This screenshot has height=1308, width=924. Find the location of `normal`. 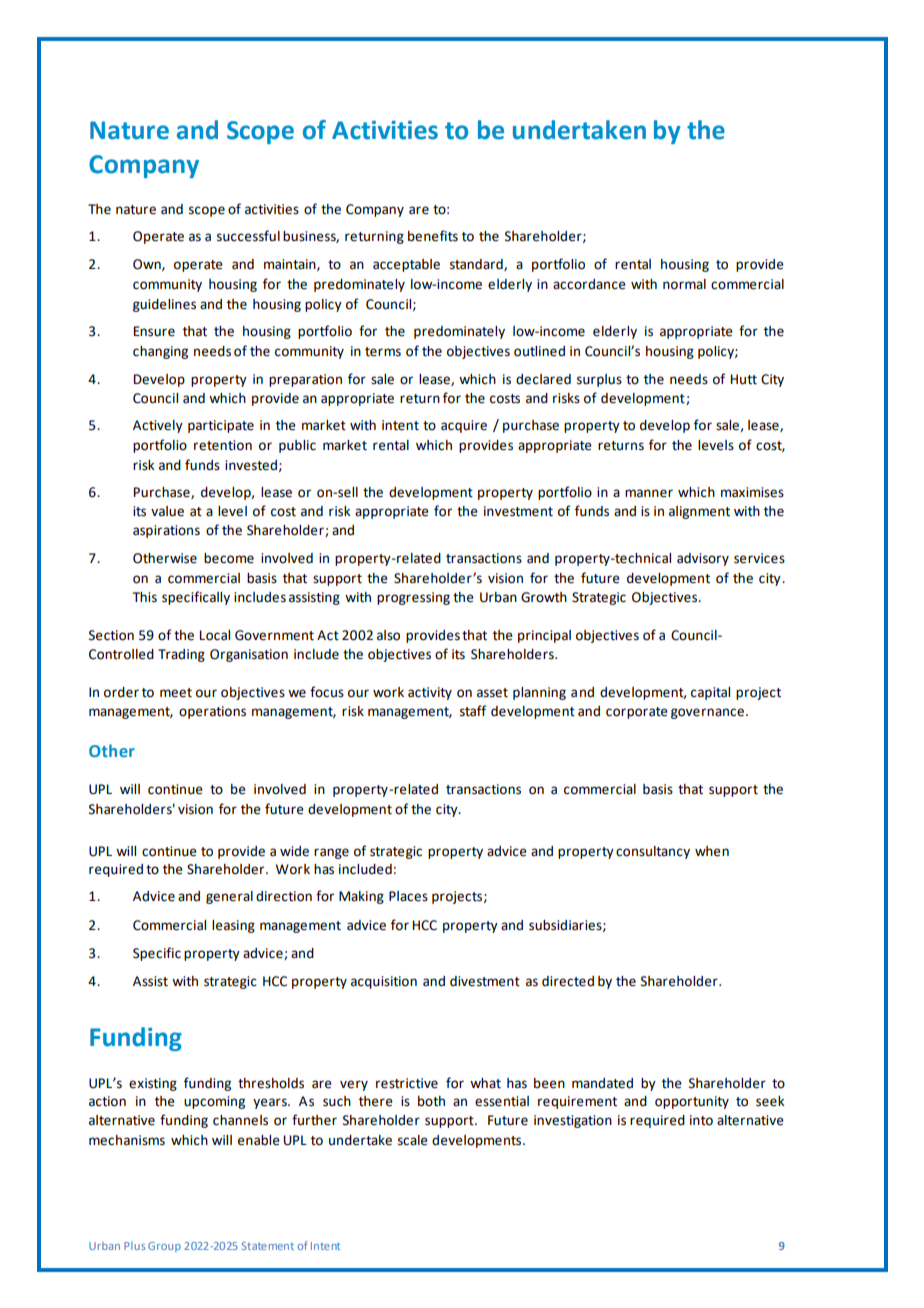

normal is located at coordinates (684, 284).
